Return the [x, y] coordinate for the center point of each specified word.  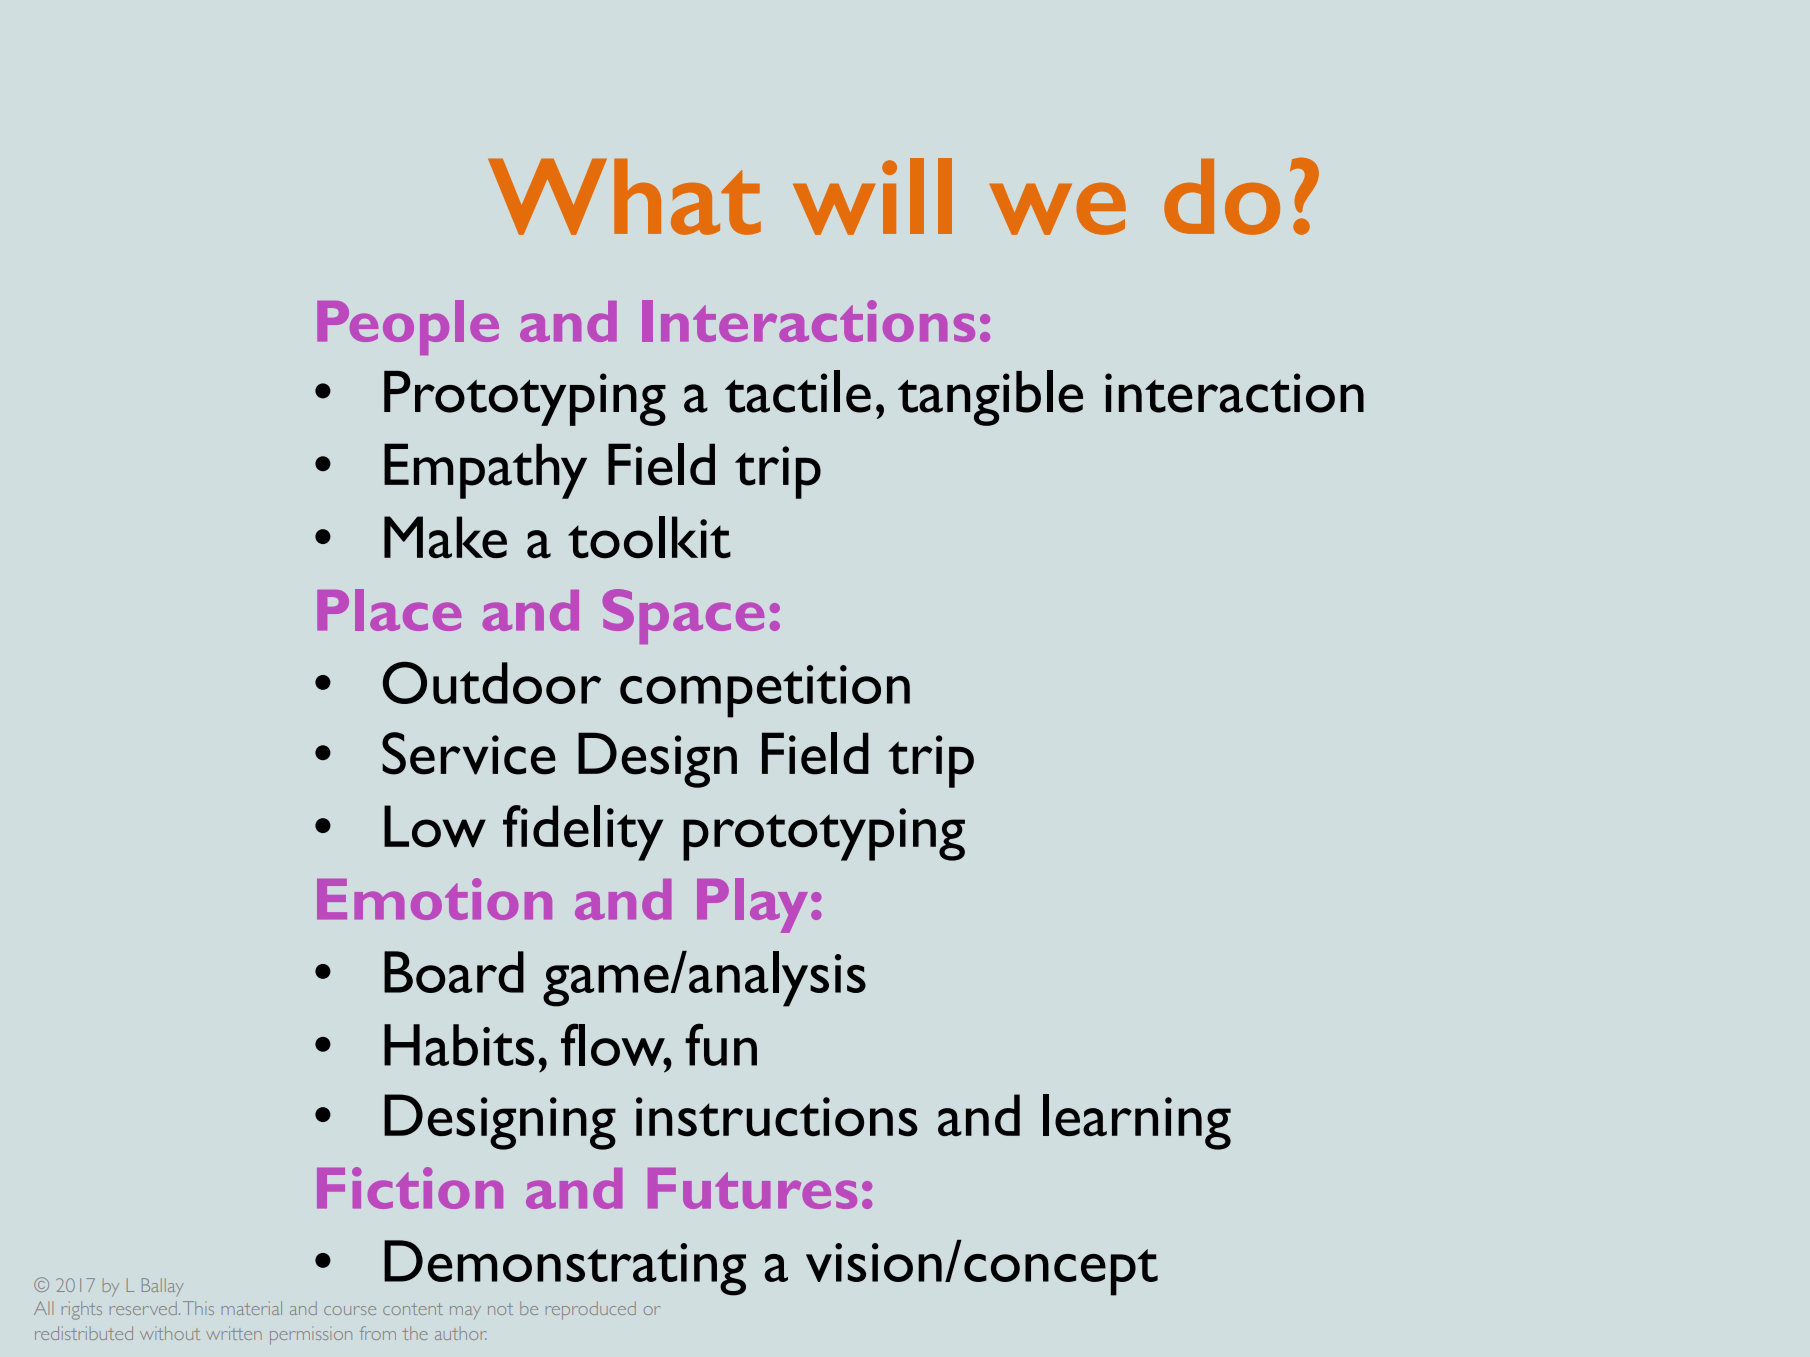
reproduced [591, 1310]
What [624, 196]
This [198, 1308]
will [872, 196]
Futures [752, 1188]
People [408, 327]
